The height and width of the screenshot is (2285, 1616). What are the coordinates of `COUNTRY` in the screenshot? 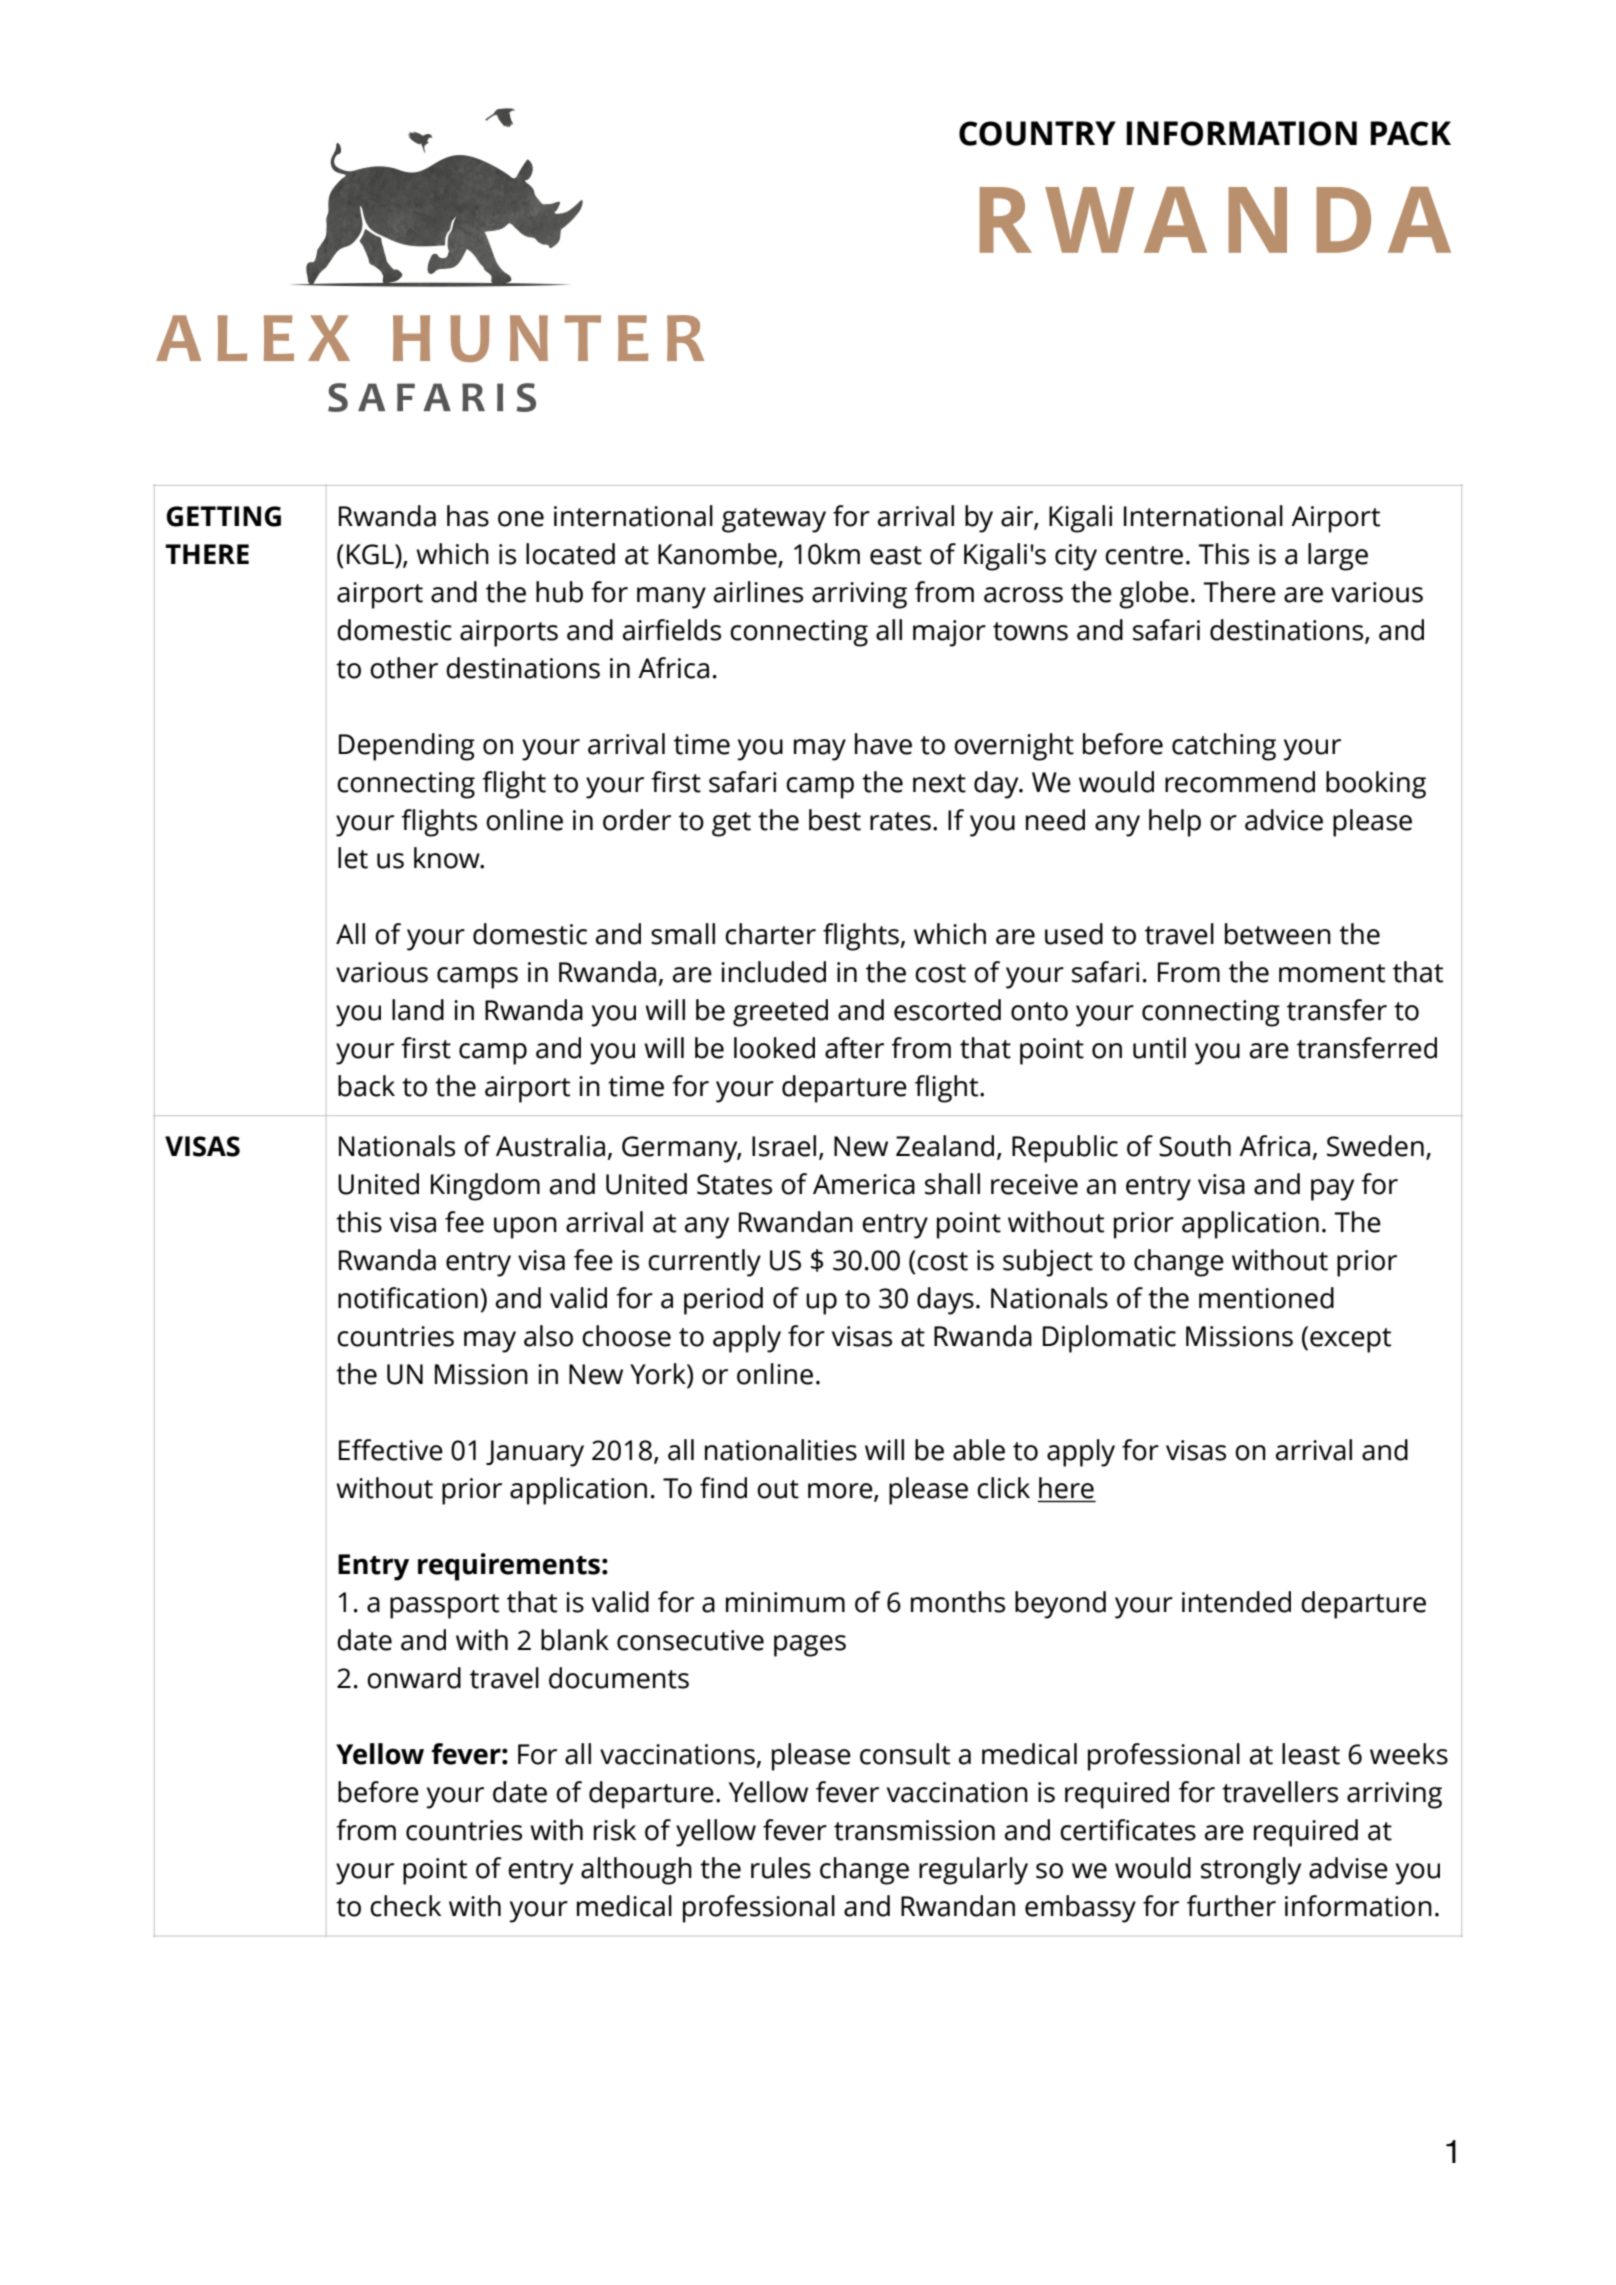 It's located at (1037, 133).
